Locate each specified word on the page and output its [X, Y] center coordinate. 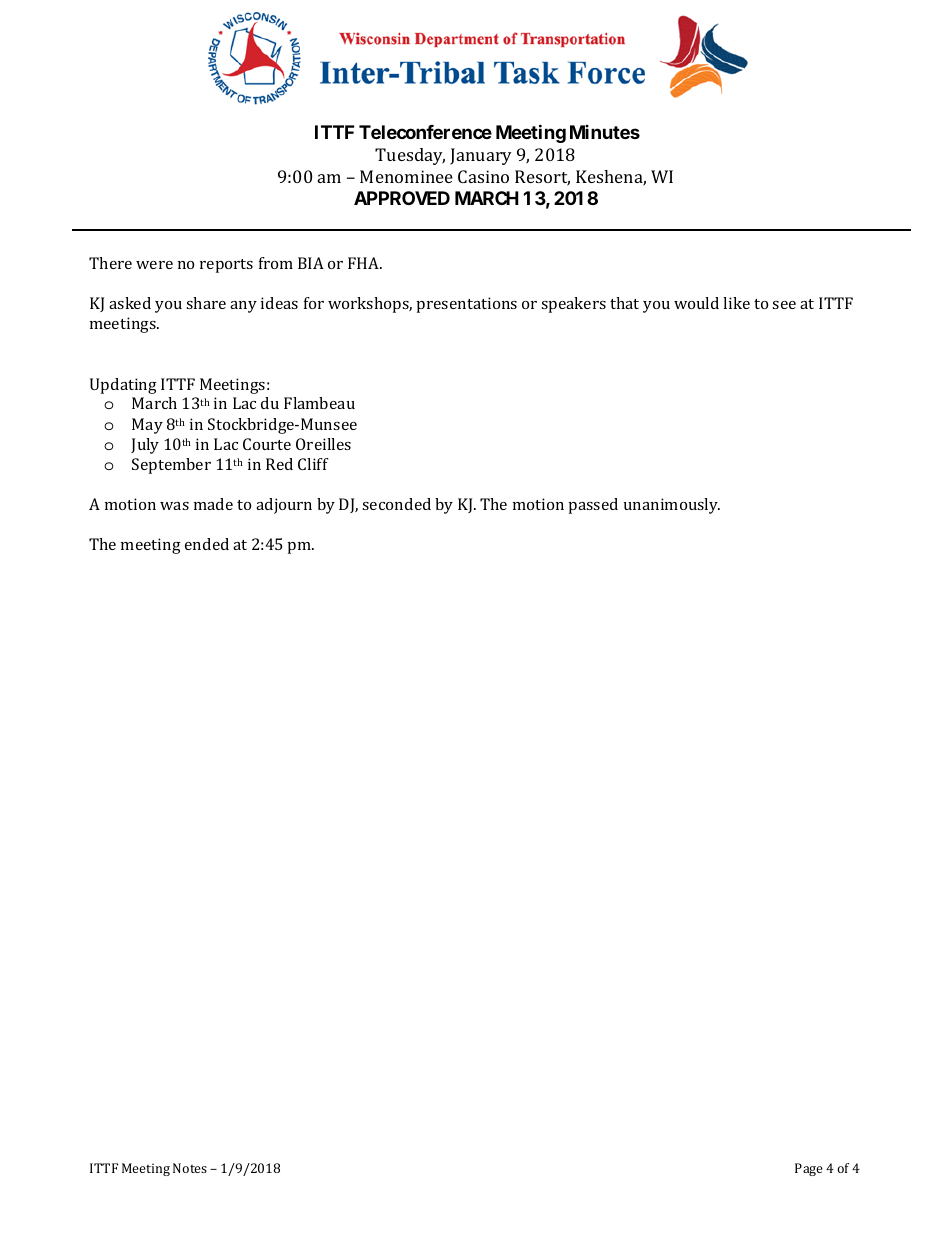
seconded [396, 504]
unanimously [672, 506]
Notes [190, 1168]
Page [809, 1169]
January [481, 156]
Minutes [605, 132]
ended [207, 544]
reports [226, 266]
